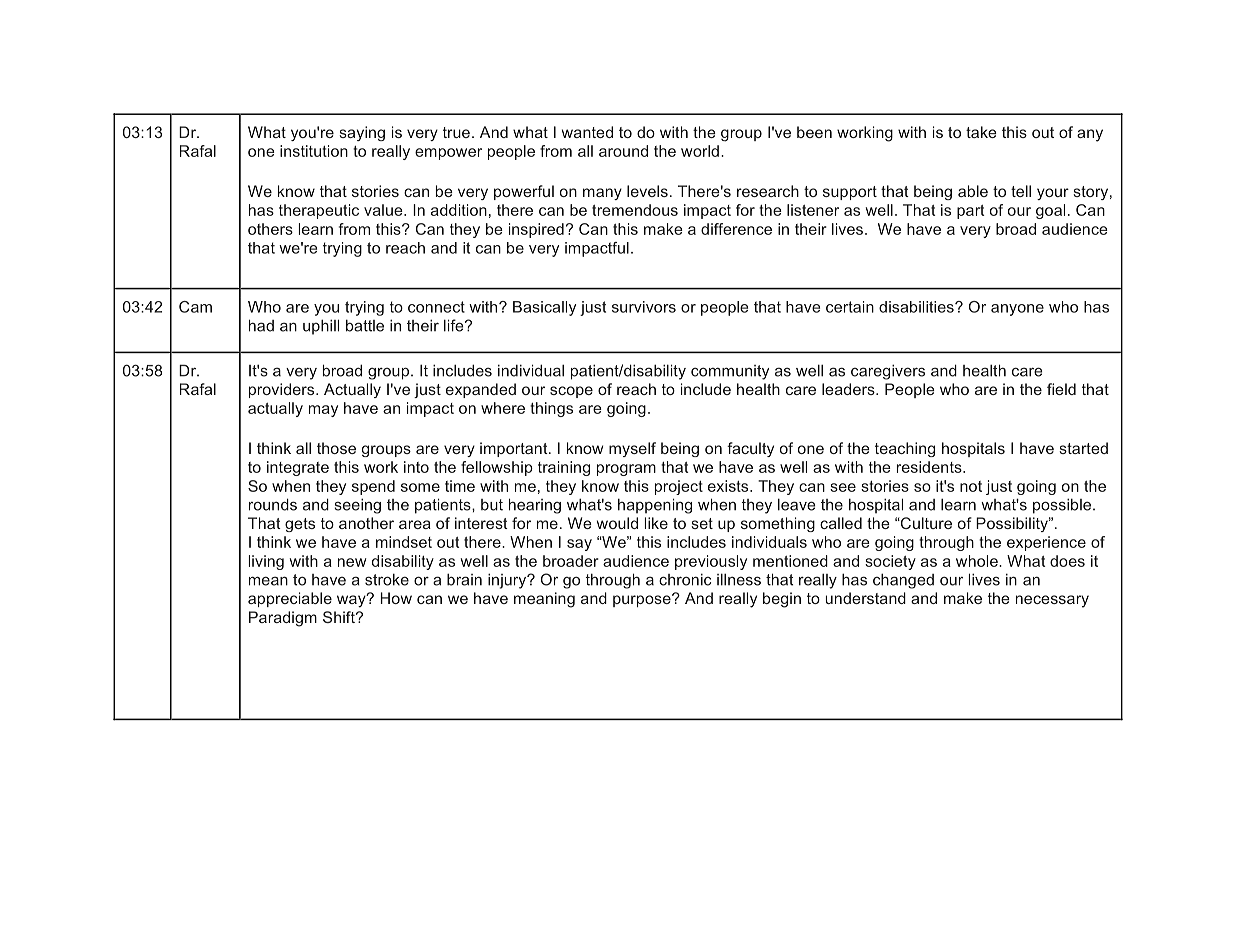 The width and height of the screenshot is (1233, 952). Describe the element at coordinates (270, 229) in the screenshot. I see `others` at that location.
